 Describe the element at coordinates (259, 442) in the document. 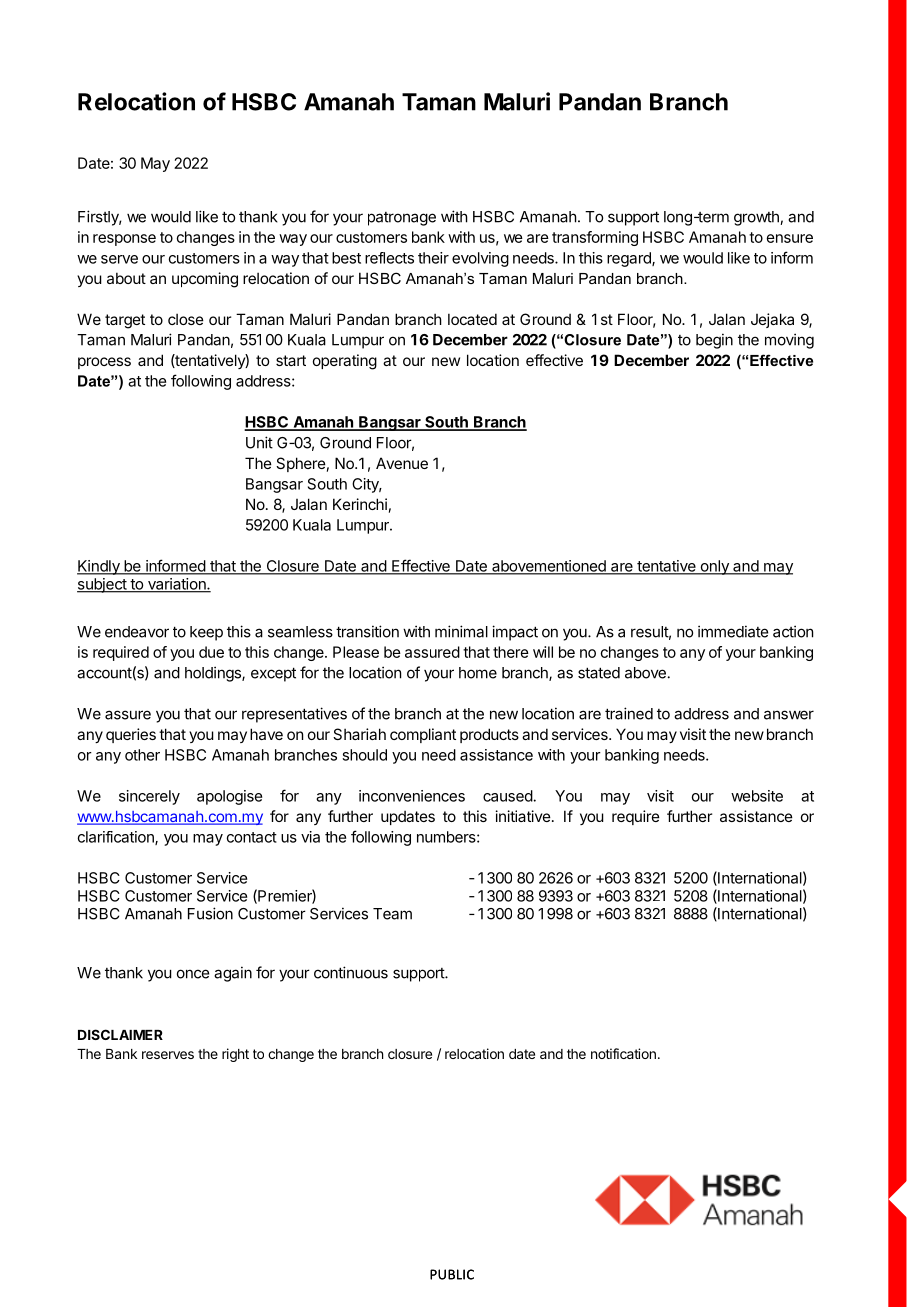

I see `Unit` at that location.
